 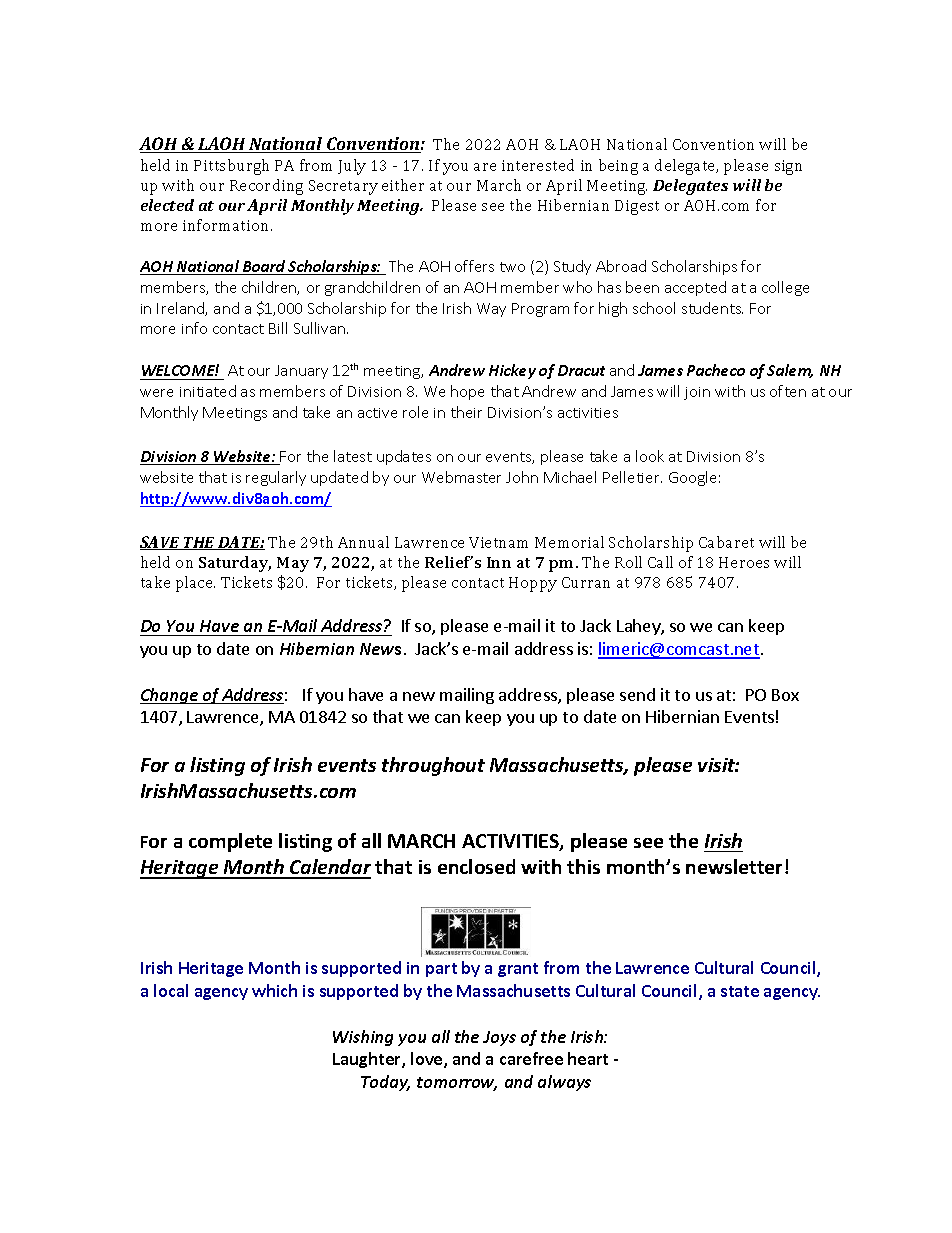 I want to click on Digest, so click(x=637, y=207).
